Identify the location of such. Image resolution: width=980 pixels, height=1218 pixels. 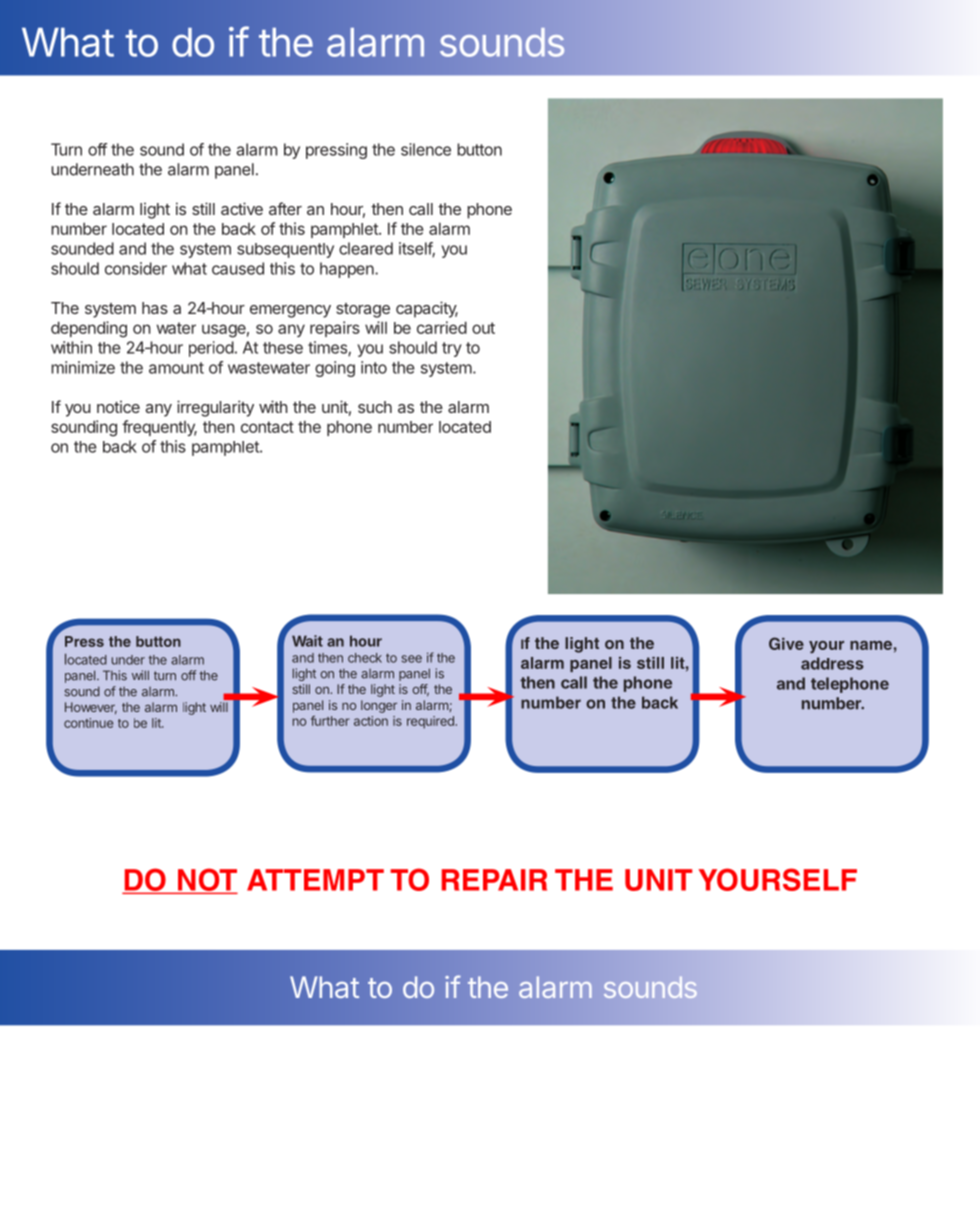
(375, 407).
